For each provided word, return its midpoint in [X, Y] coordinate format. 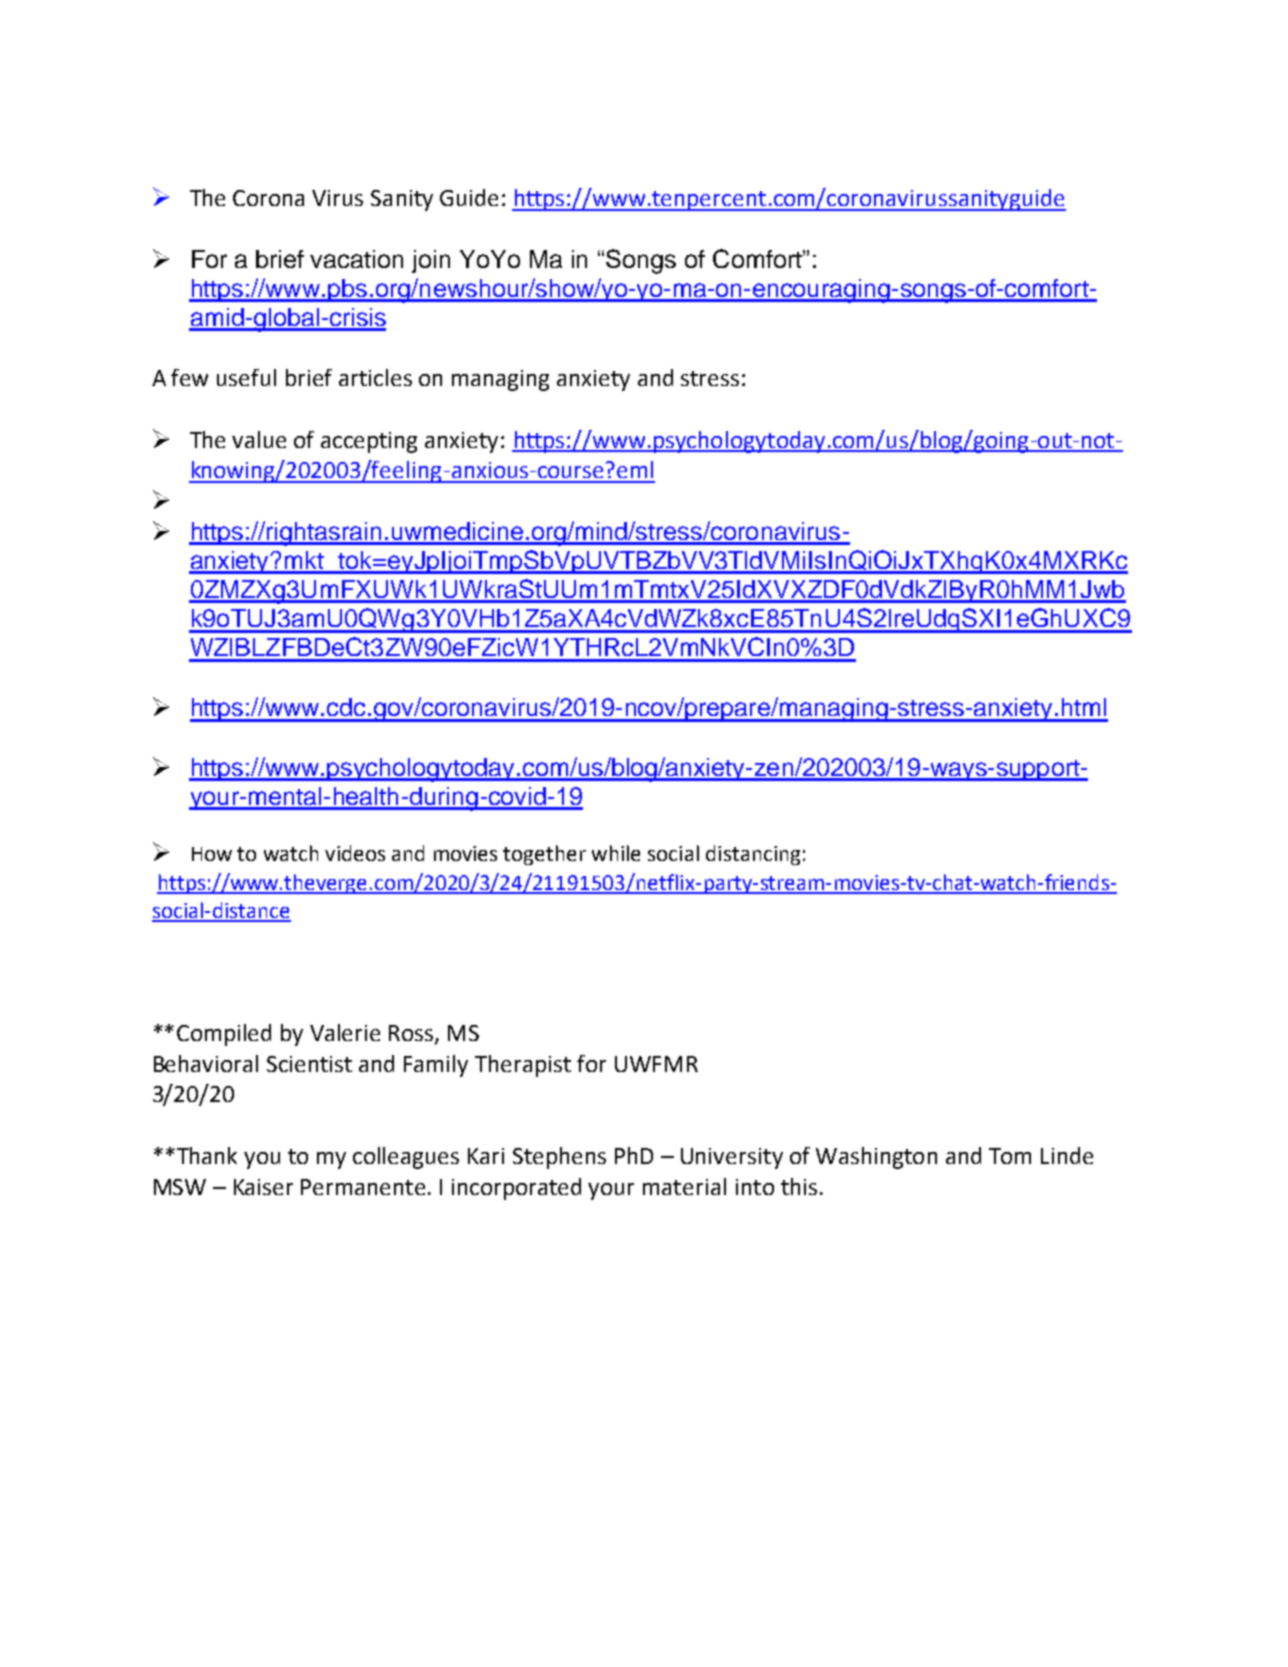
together [544, 855]
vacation [356, 259]
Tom [1010, 1156]
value [259, 439]
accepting [369, 442]
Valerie [345, 1032]
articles [375, 377]
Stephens [559, 1158]
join [431, 261]
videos [355, 853]
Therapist [523, 1066]
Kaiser [263, 1187]
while [616, 853]
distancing [753, 855]
